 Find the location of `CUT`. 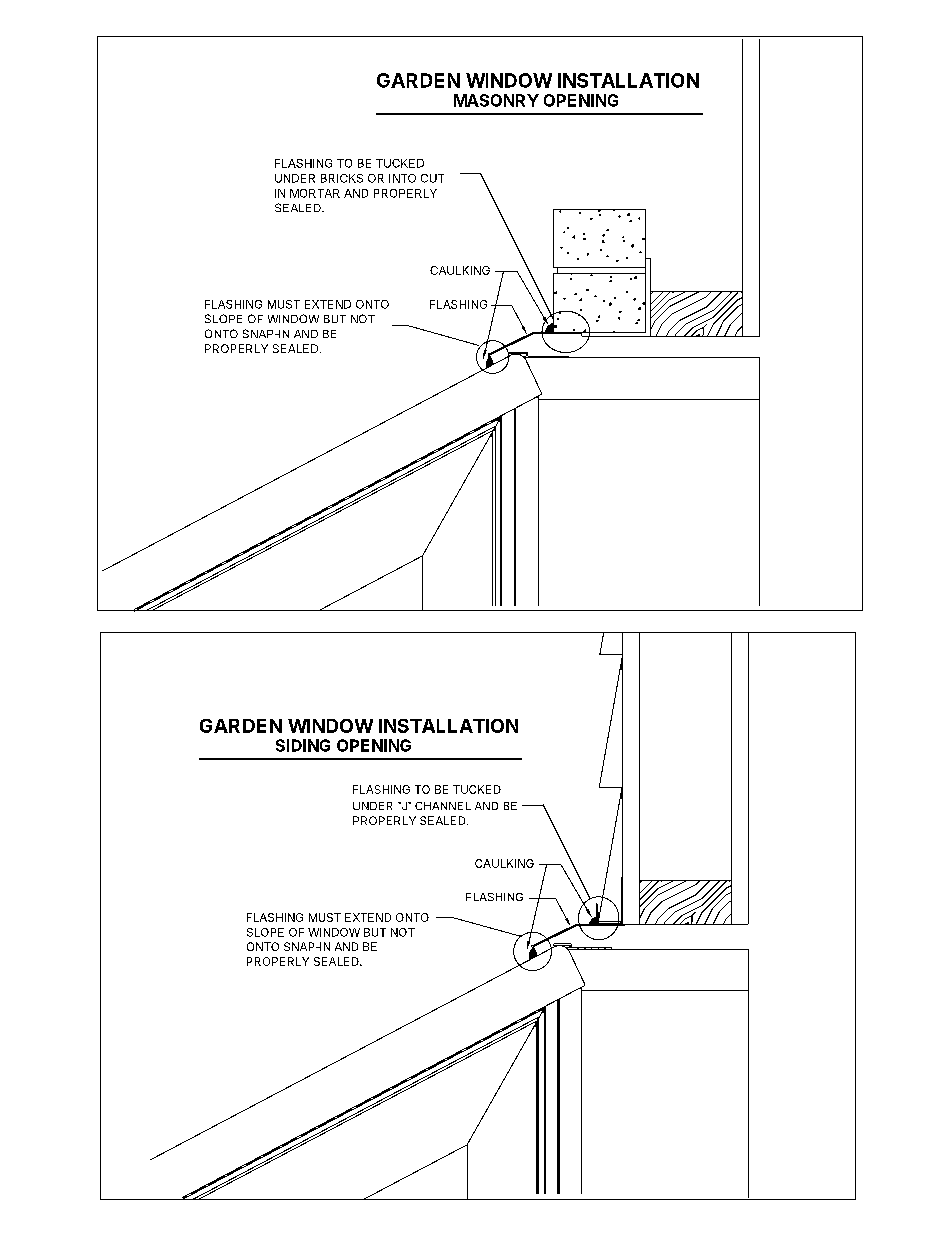

CUT is located at coordinates (432, 178).
